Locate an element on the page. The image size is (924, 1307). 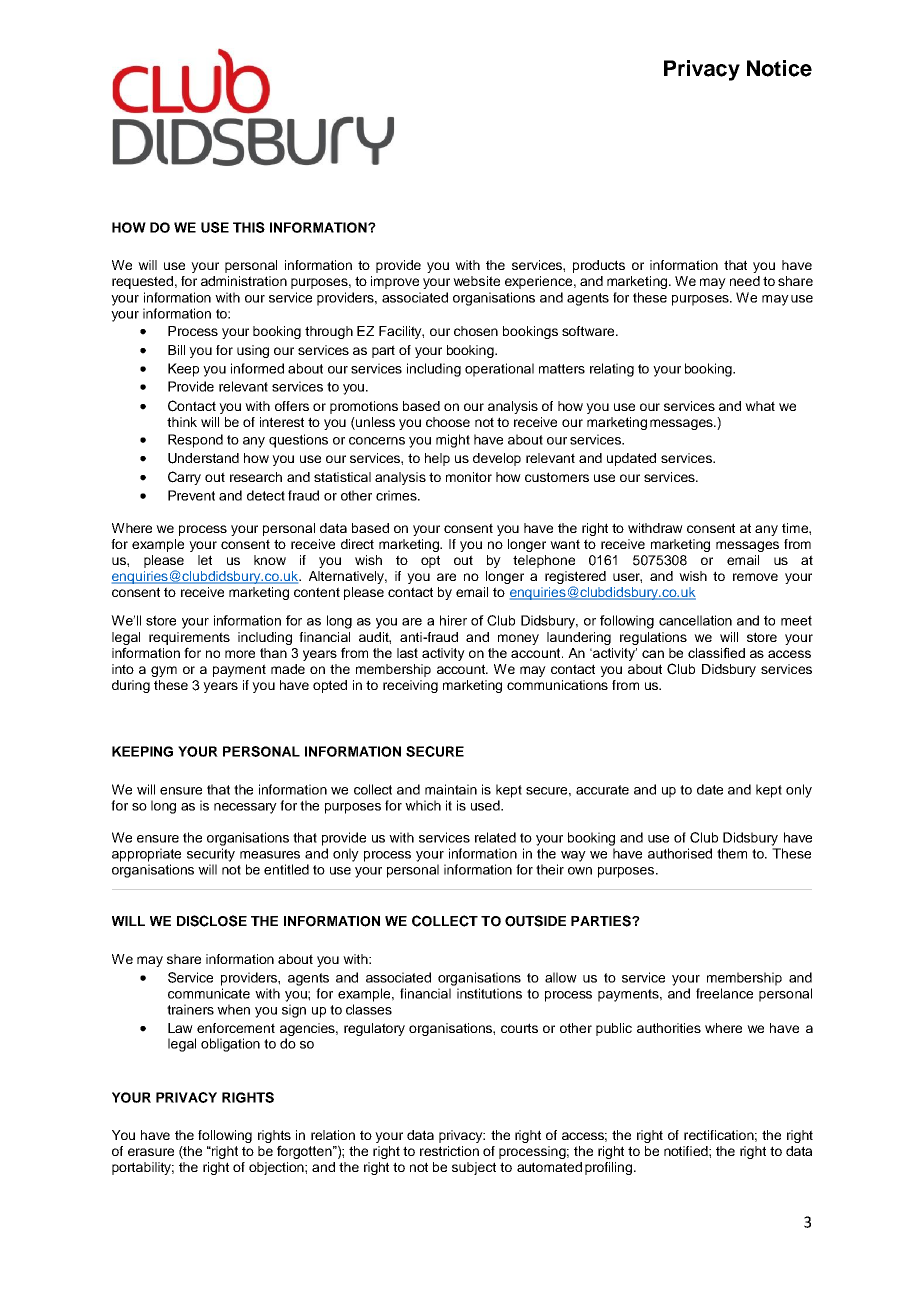
Respond is located at coordinates (195, 441).
